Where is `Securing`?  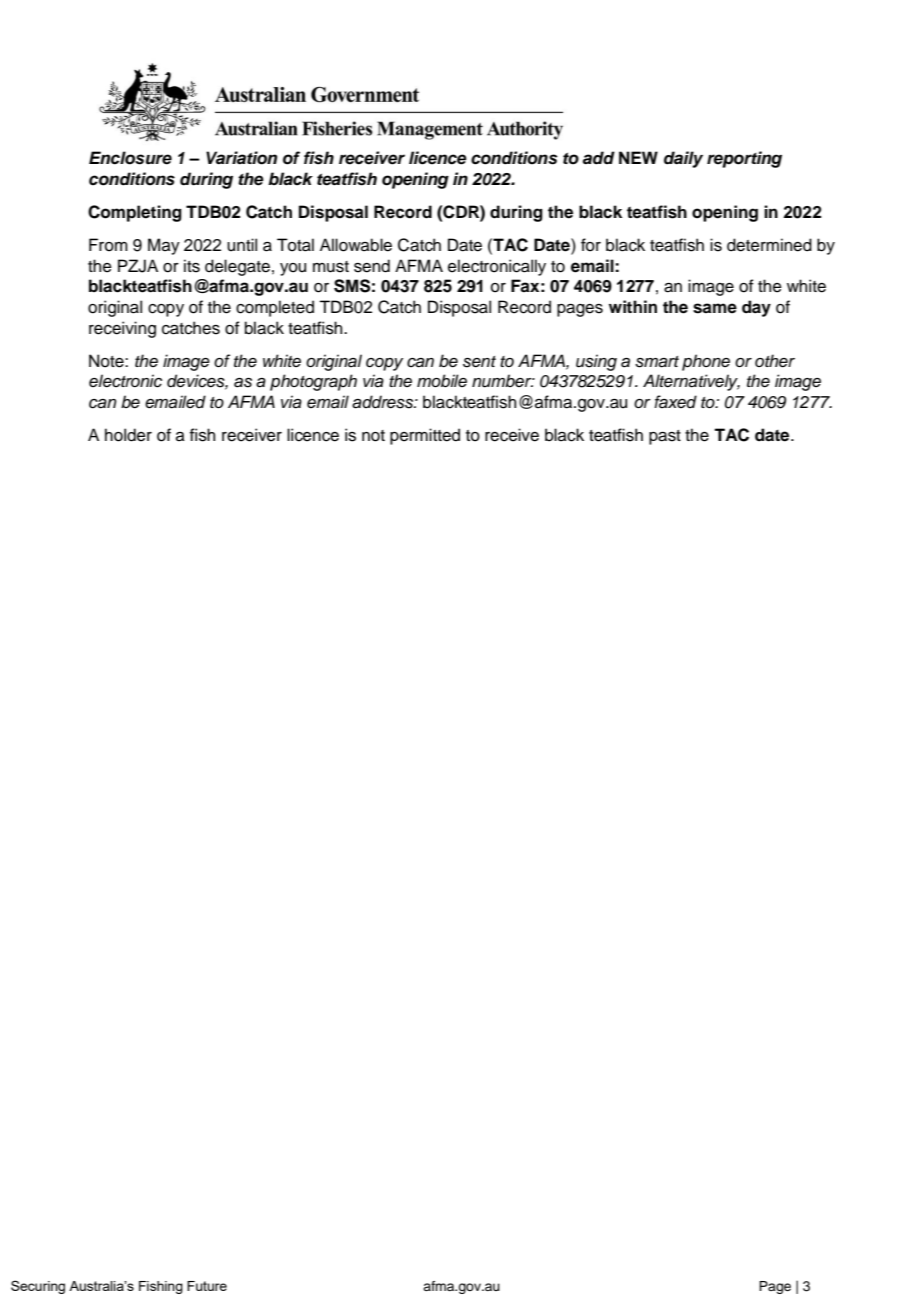
Securing is located at coordinates (38, 1287).
